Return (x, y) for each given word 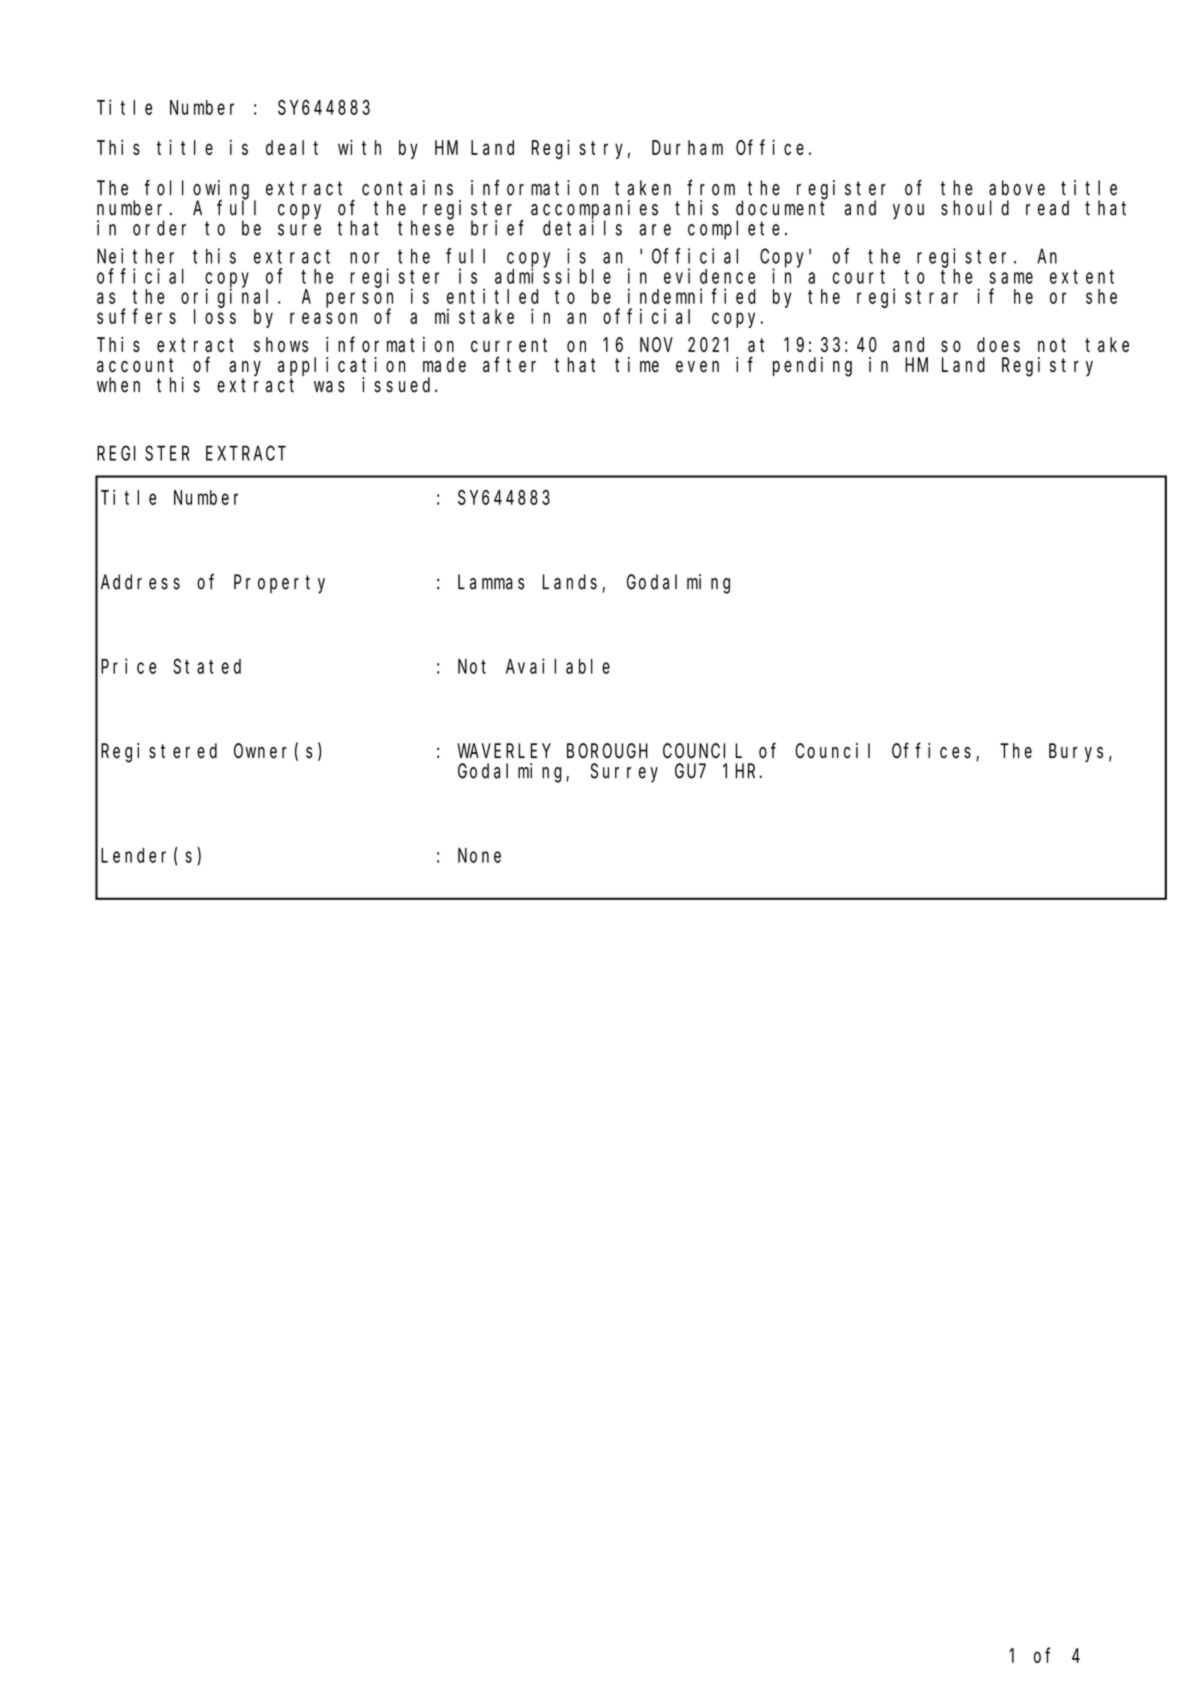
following (200, 190)
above (1017, 188)
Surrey (624, 773)
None (479, 856)
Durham (687, 147)
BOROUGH (607, 751)
